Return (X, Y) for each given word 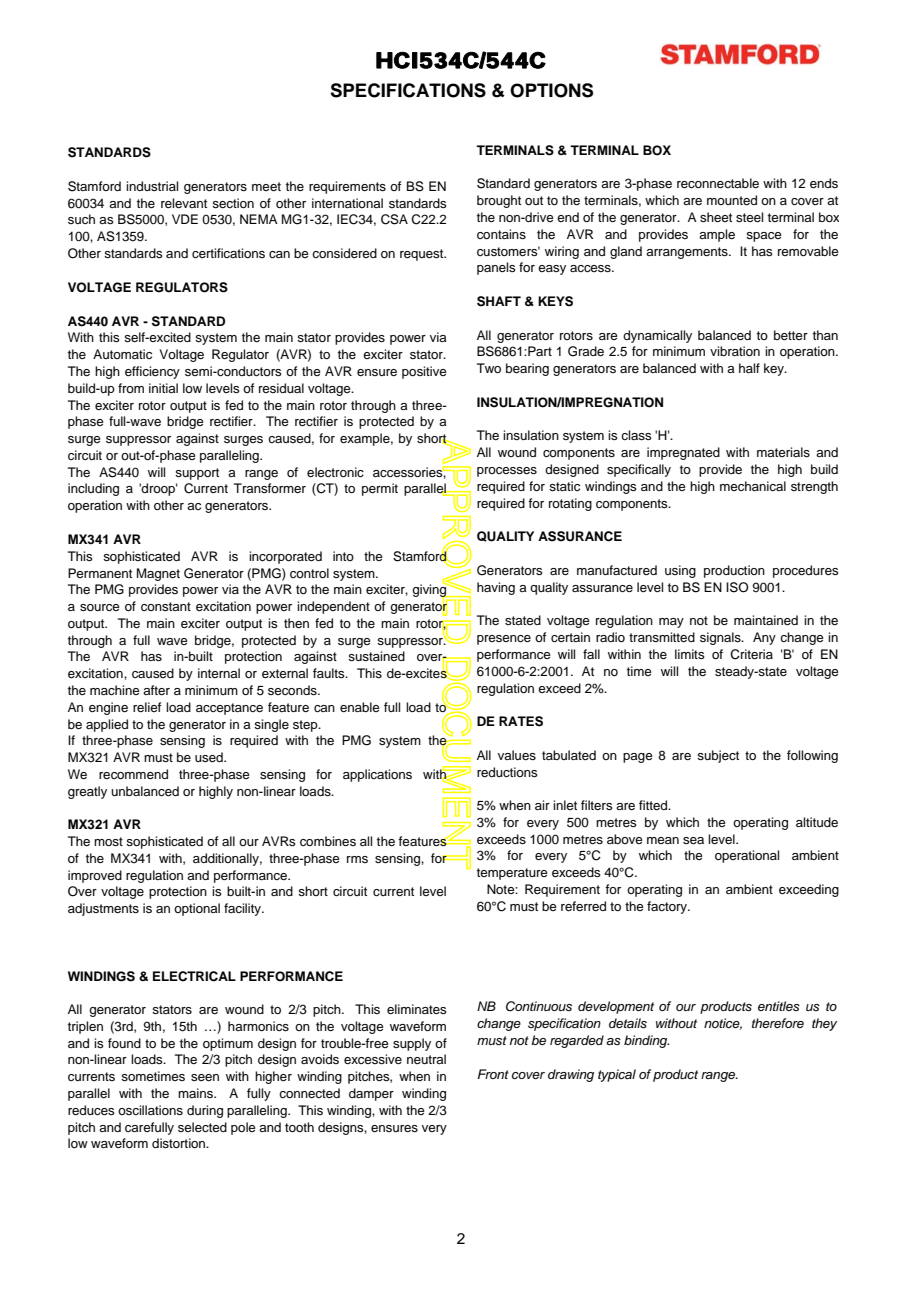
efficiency (152, 372)
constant (166, 606)
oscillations (150, 1110)
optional (197, 909)
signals (721, 638)
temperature (512, 874)
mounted (732, 200)
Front (493, 1074)
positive (424, 372)
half (749, 368)
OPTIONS (551, 90)
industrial (152, 186)
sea (693, 840)
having (496, 588)
